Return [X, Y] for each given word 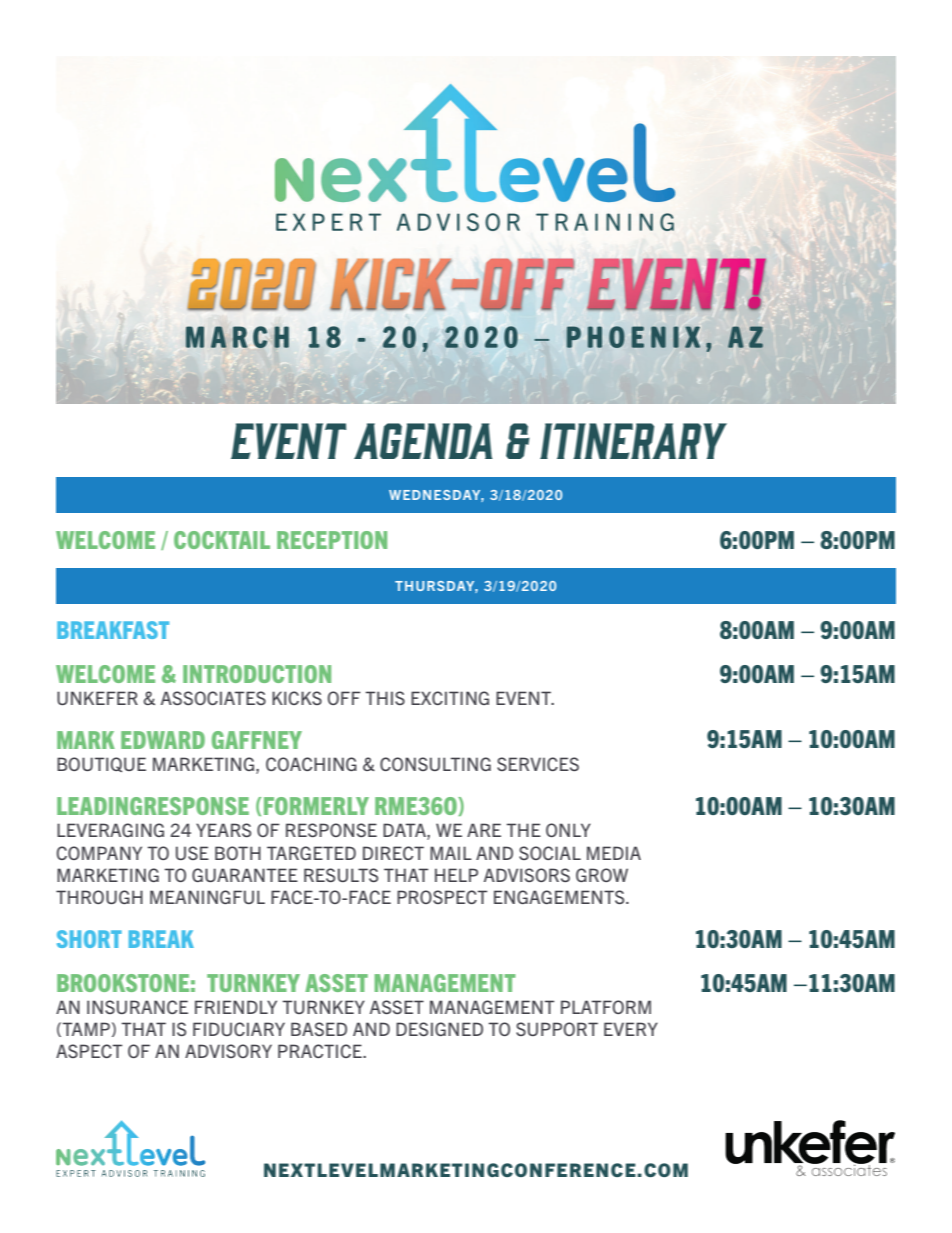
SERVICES [538, 764]
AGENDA [423, 441]
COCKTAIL [222, 540]
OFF [344, 698]
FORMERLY [316, 806]
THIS [385, 698]
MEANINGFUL [207, 897]
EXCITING [450, 698]
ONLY [568, 830]
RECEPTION [332, 540]
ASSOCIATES [213, 698]
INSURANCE [137, 1007]
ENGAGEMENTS [560, 897]
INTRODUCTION [257, 674]
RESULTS [341, 875]
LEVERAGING [110, 830]
